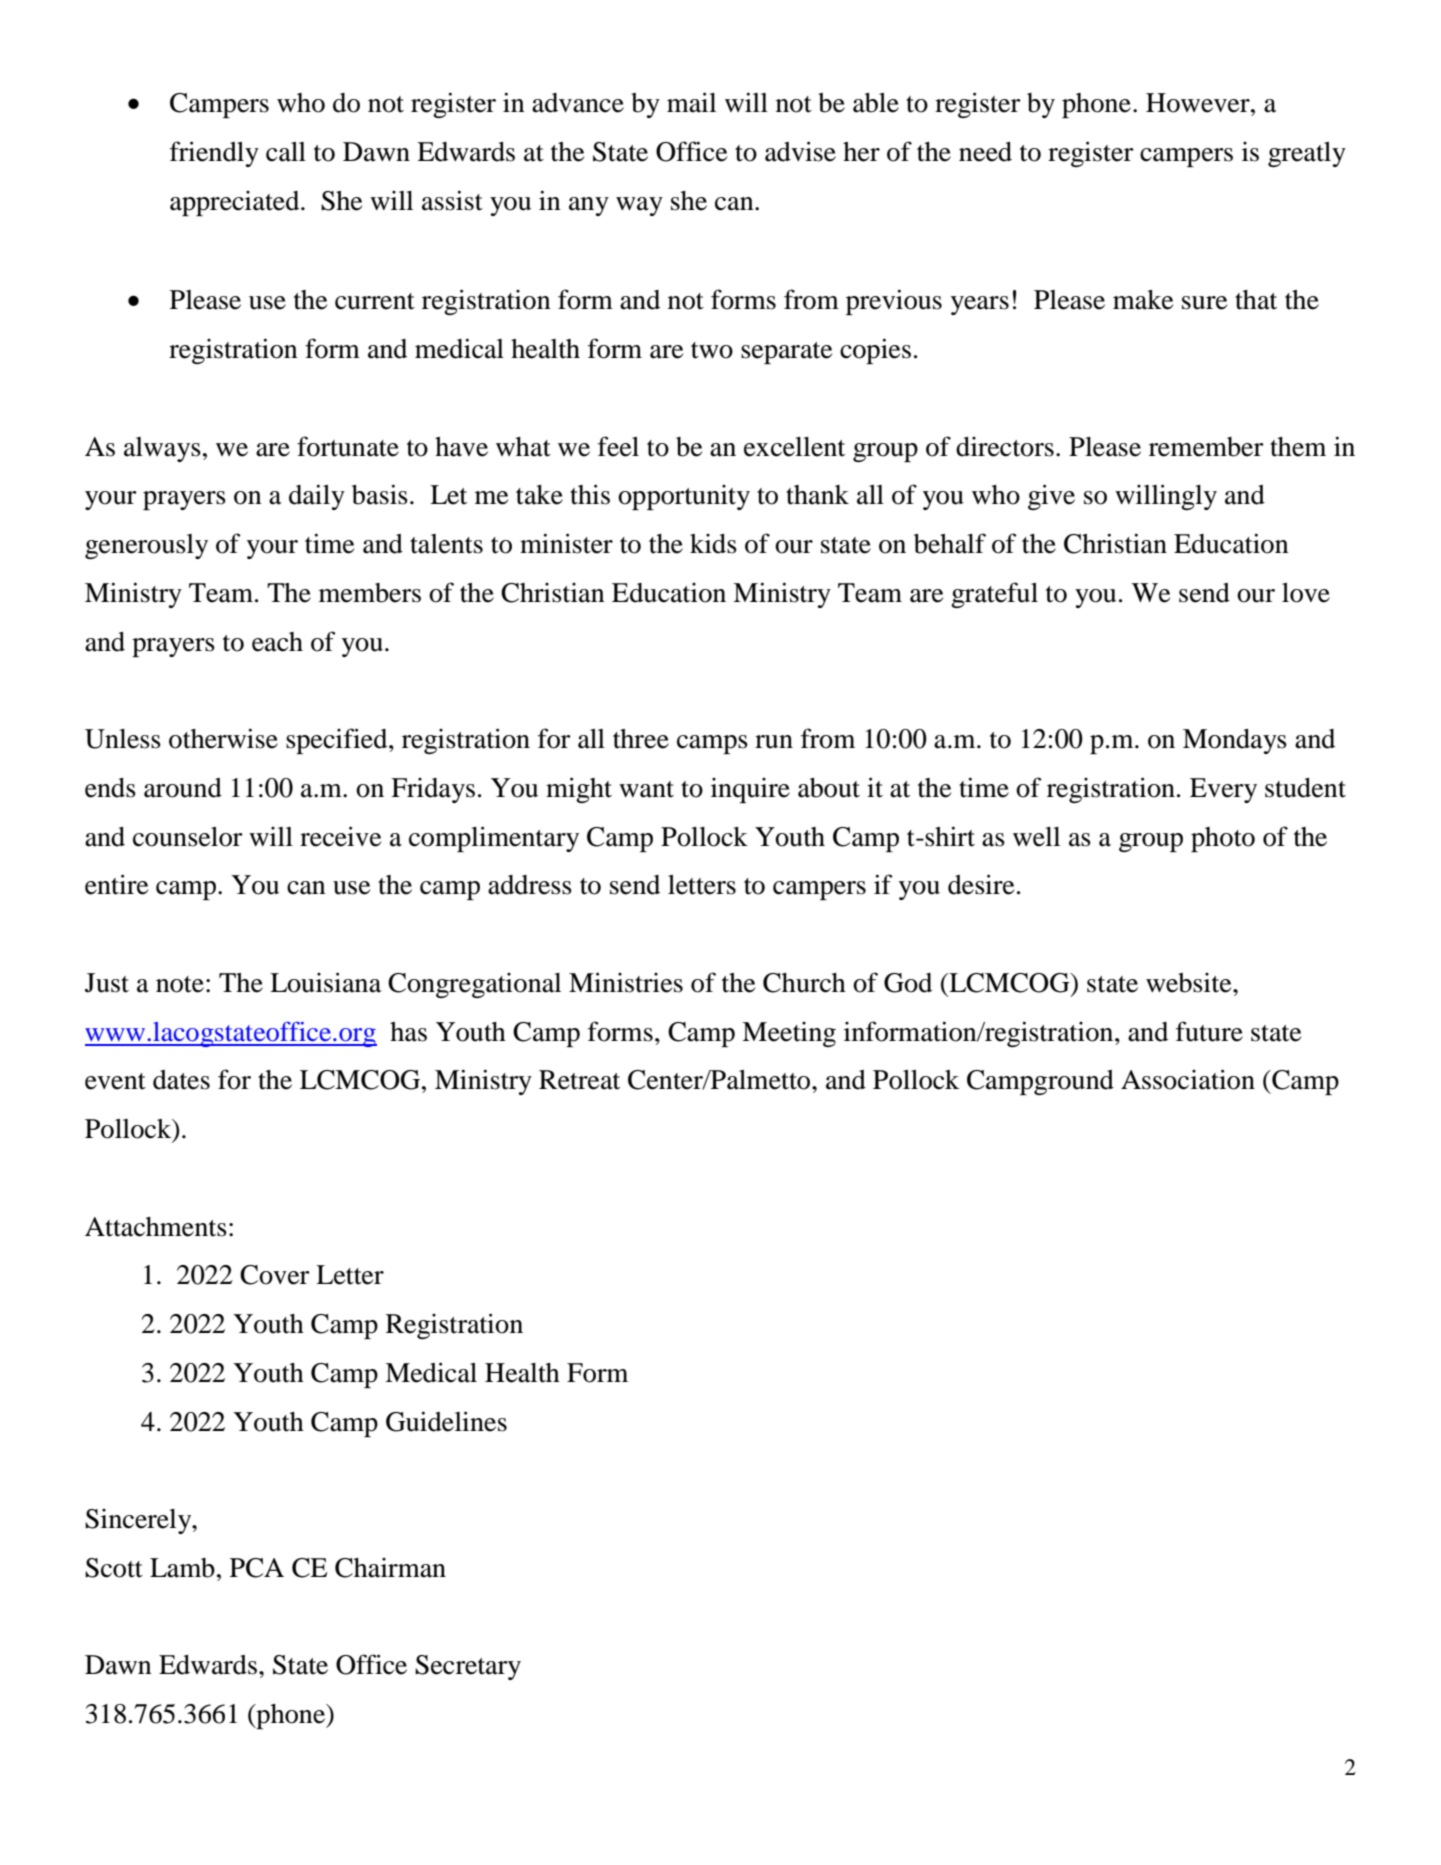 The height and width of the image is (1865, 1441). Describe the element at coordinates (750, 790) in the image. I see `inquire` at that location.
